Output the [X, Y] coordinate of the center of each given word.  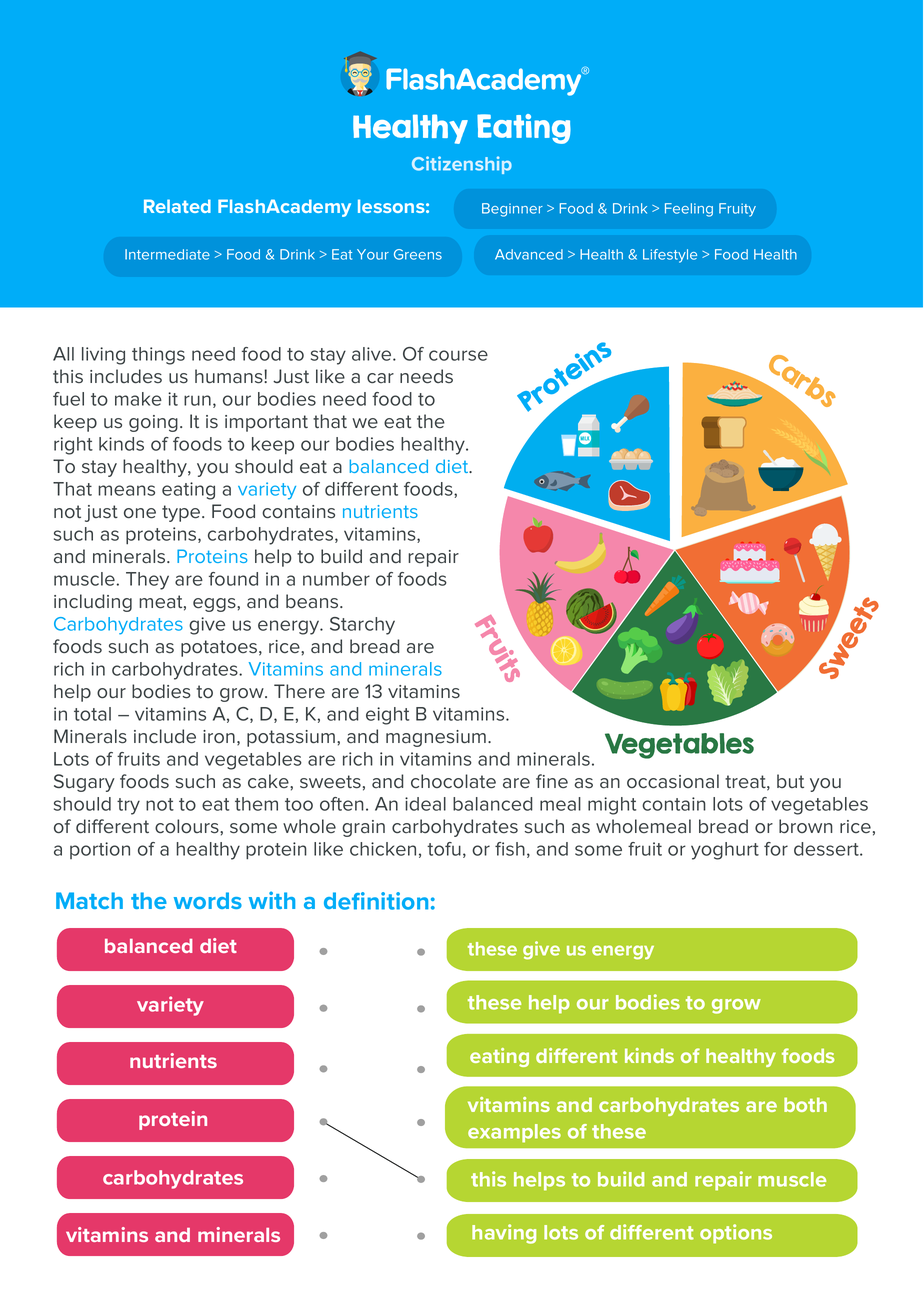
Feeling [689, 210]
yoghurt [725, 851]
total [92, 714]
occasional [673, 781]
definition [376, 901]
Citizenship [462, 165]
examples [514, 1133]
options [736, 1234]
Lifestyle [670, 256]
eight [387, 716]
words [208, 900]
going [153, 423]
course [458, 355]
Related [177, 206]
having [504, 1234]
